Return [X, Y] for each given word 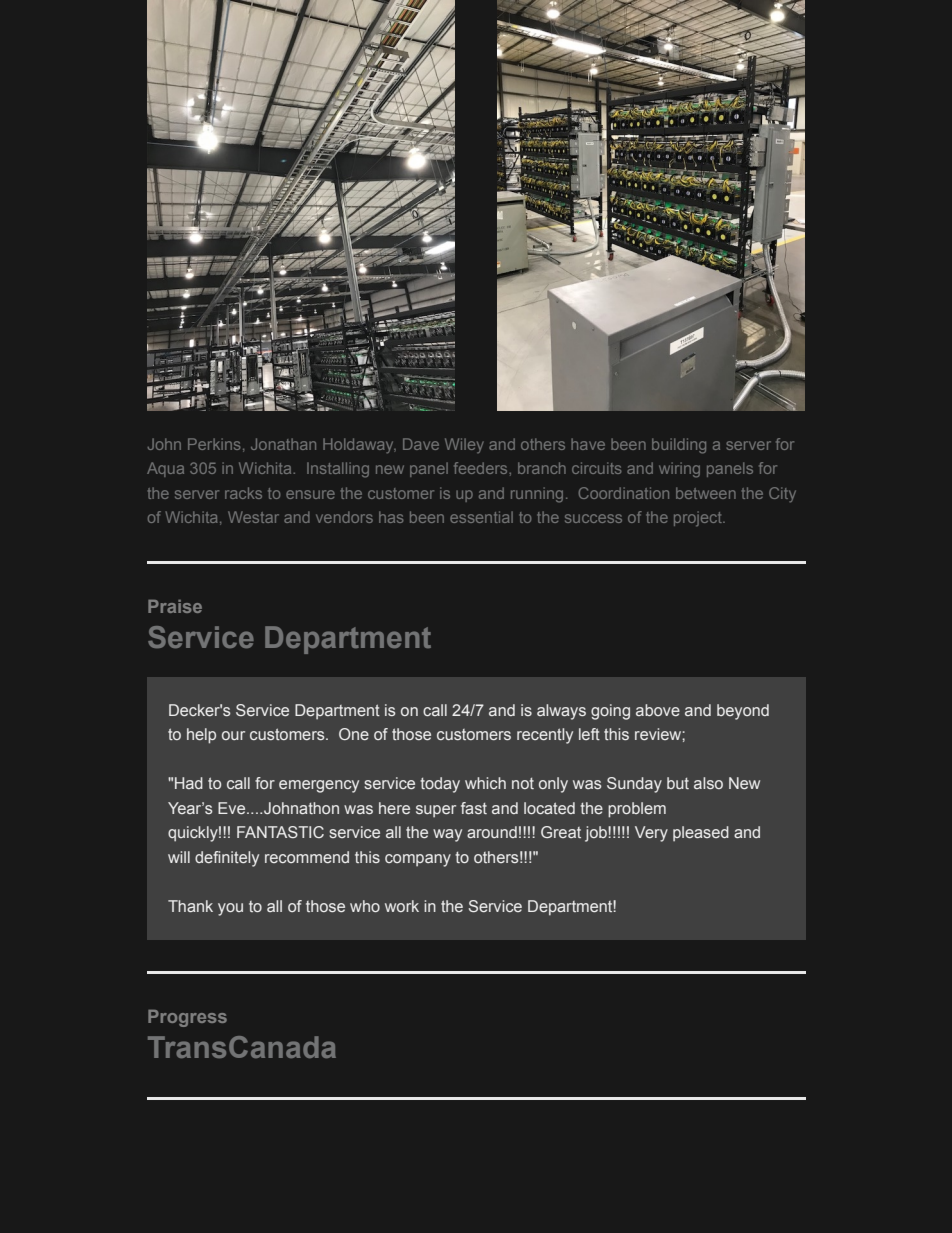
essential [481, 517]
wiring [679, 470]
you [230, 909]
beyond [743, 712]
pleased [701, 833]
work [402, 906]
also [708, 783]
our [233, 735]
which [485, 783]
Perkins [214, 444]
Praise [175, 606]
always [561, 712]
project [699, 519]
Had [189, 783]
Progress [187, 1018]
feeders [482, 468]
